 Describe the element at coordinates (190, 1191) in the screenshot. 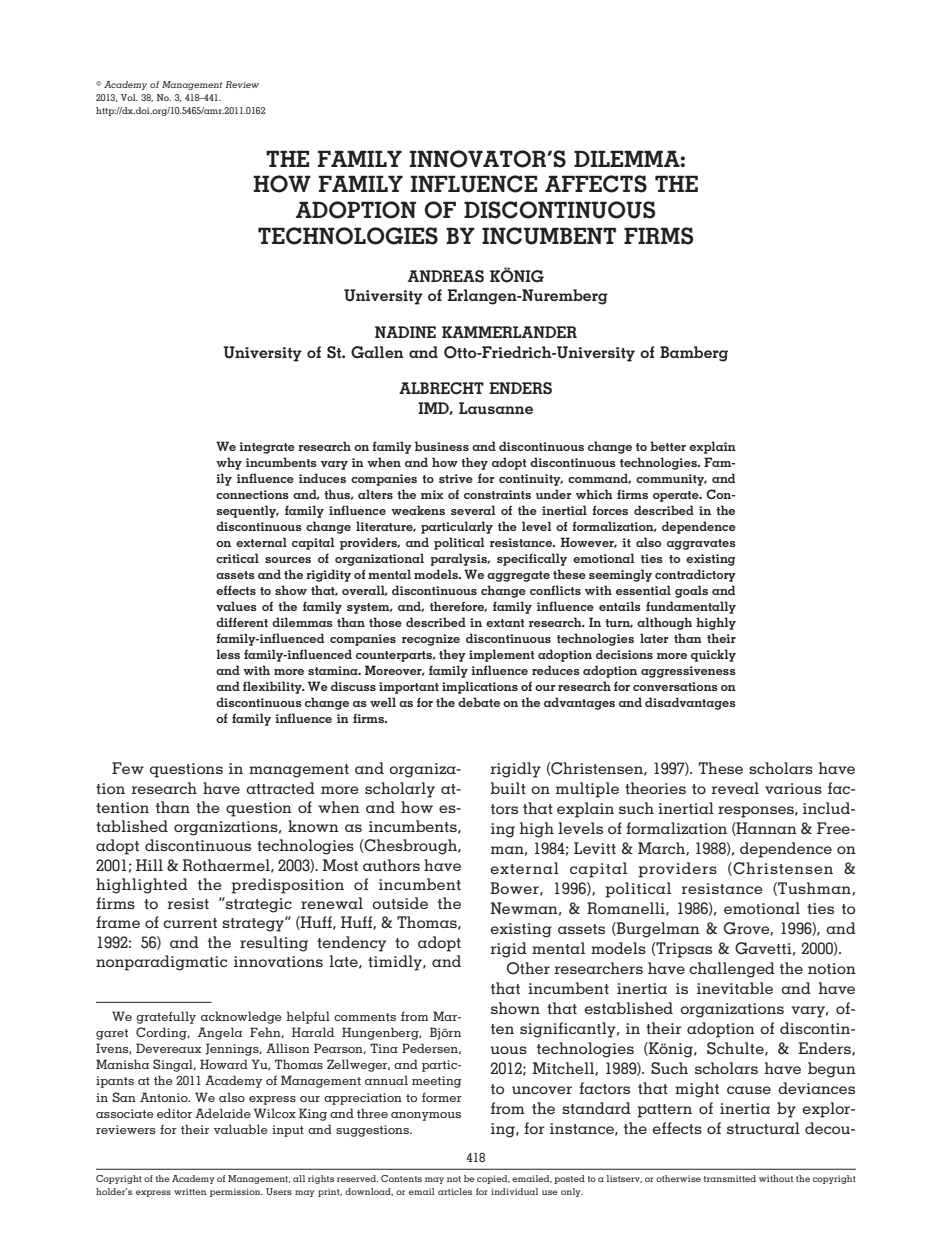

I see `written` at that location.
